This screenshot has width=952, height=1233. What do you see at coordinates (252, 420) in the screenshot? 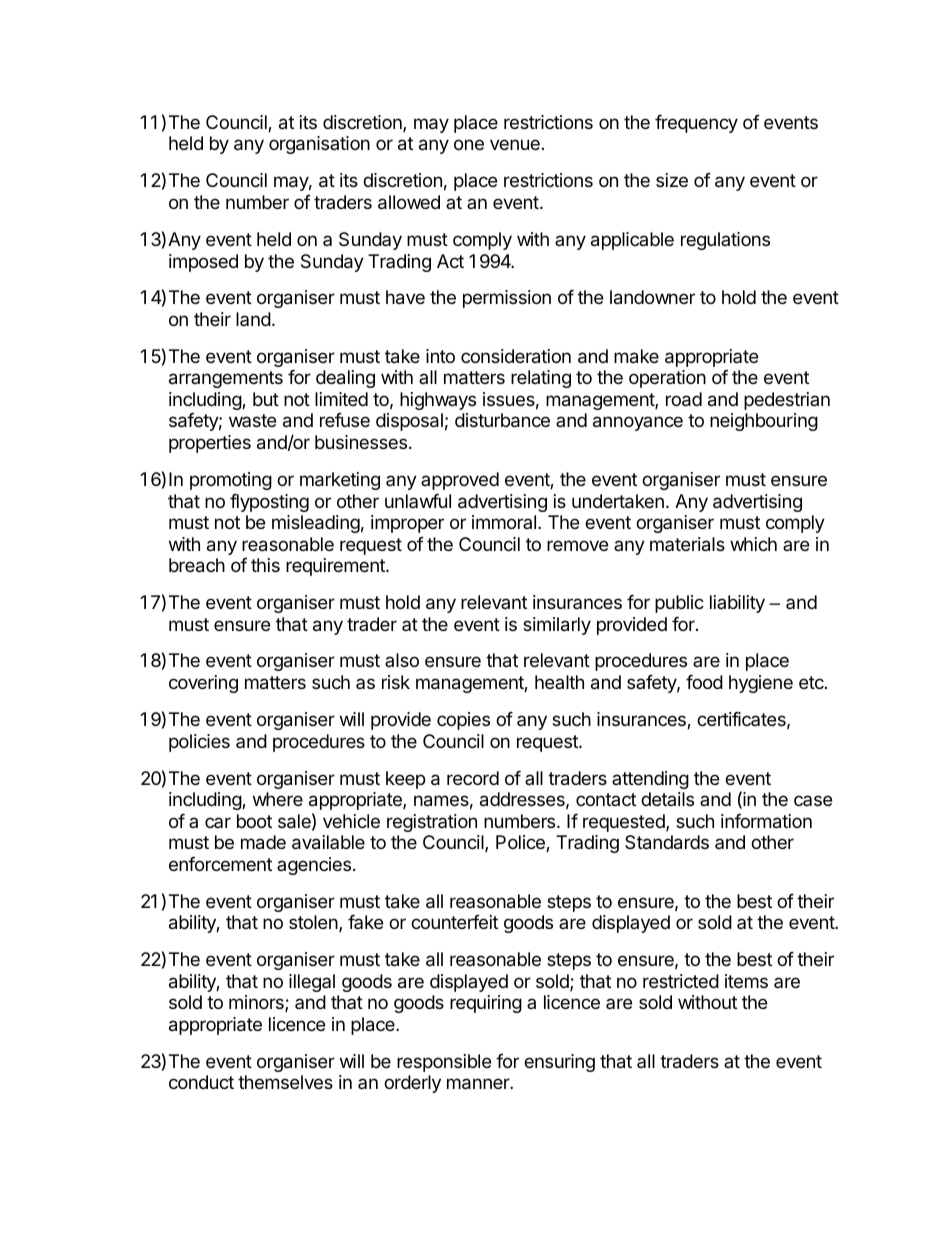
I see `waste` at bounding box center [252, 420].
